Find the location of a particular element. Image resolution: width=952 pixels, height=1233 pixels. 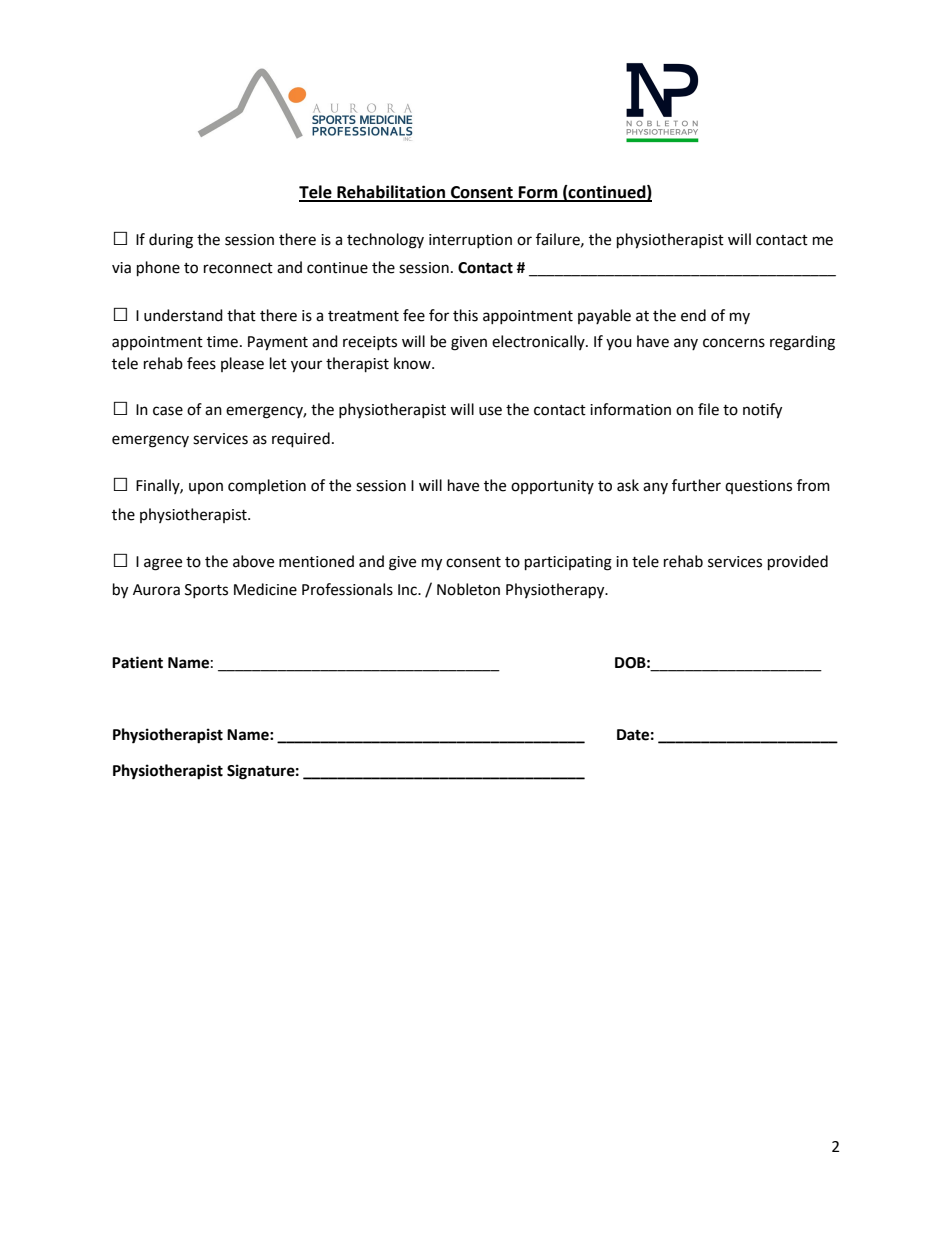

Physiotherapy is located at coordinates (556, 591).
